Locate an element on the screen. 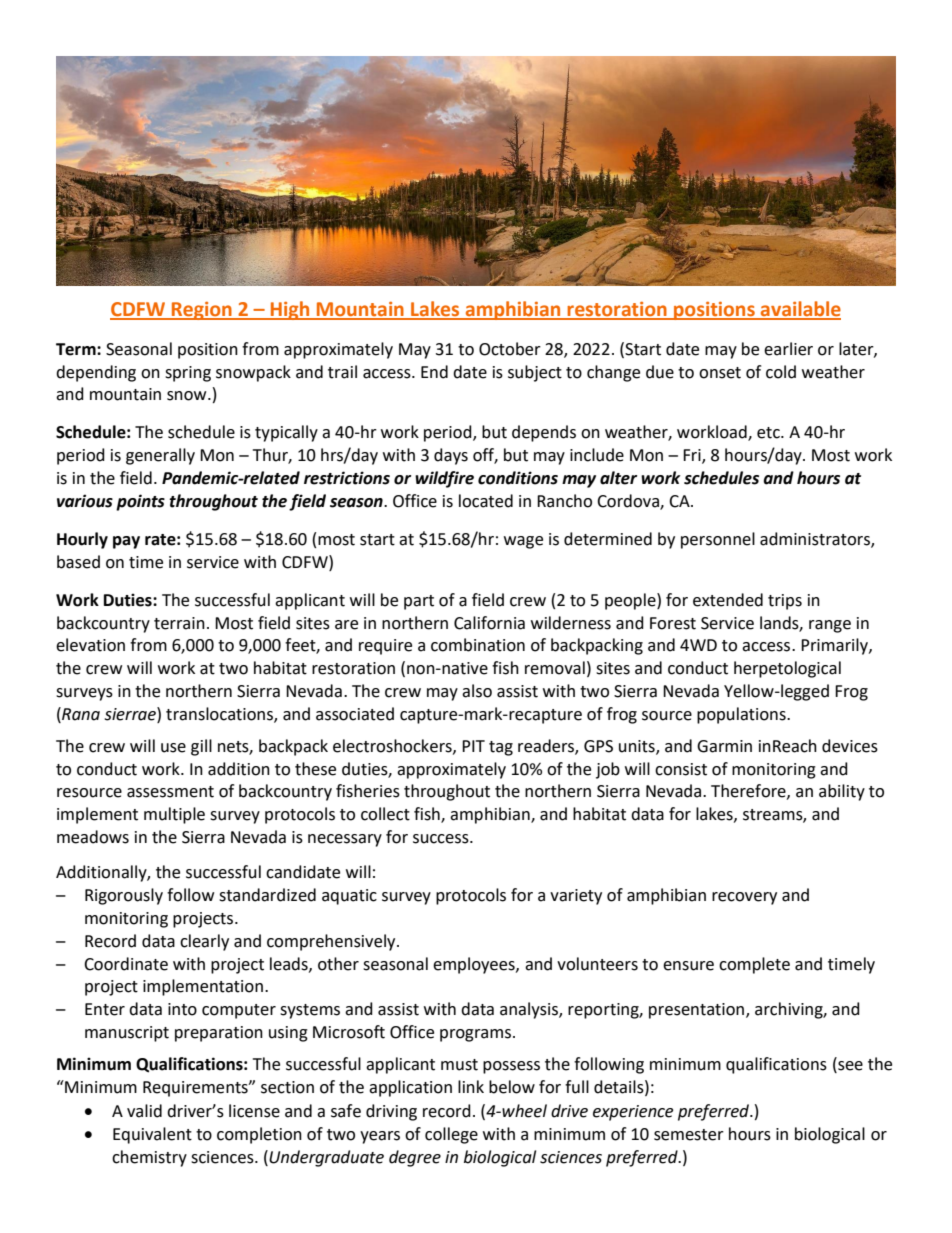 This screenshot has height=1233, width=952. employees is located at coordinates (475, 965).
